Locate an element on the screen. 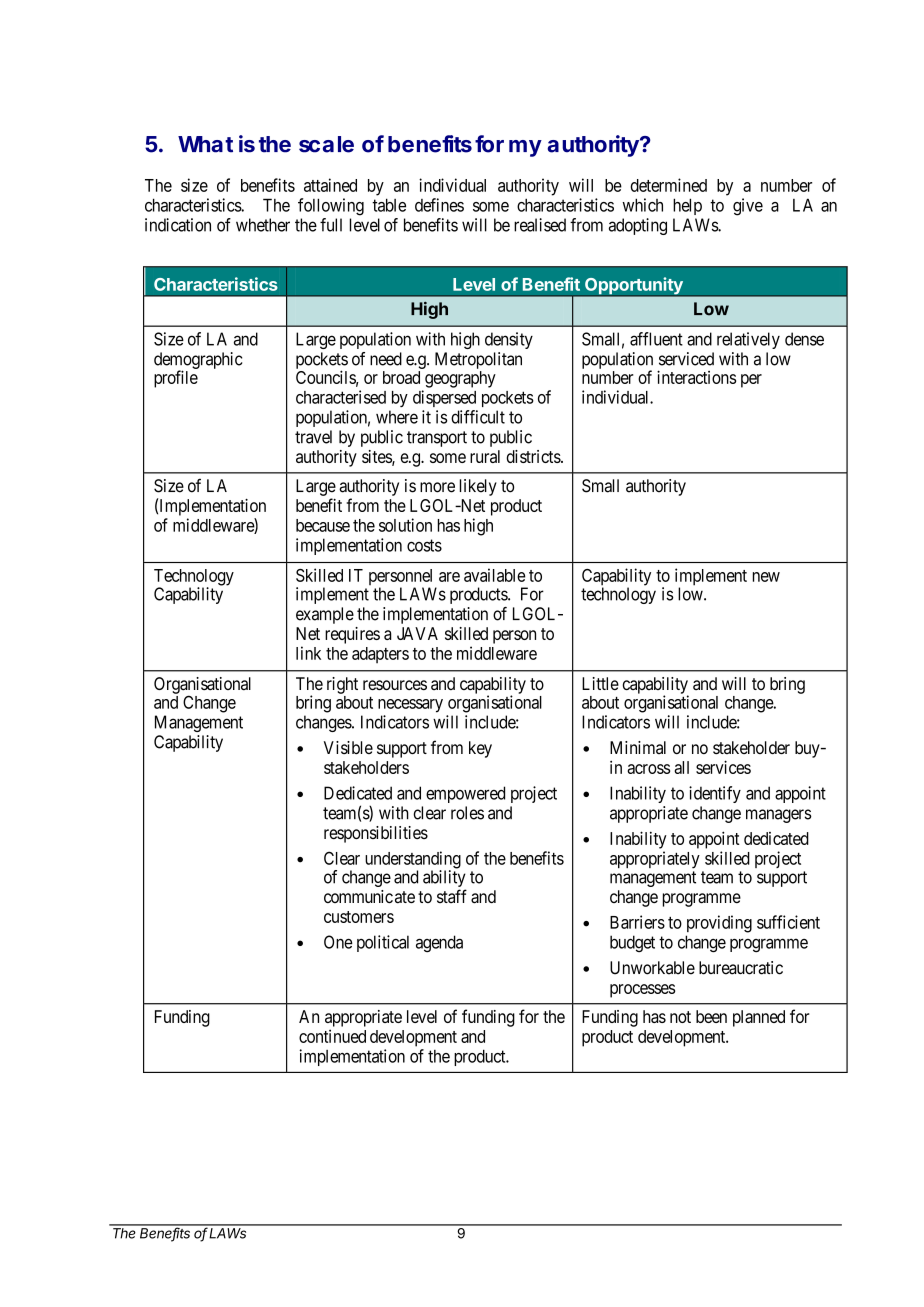 The width and height of the screenshot is (924, 1307). example is located at coordinates (325, 615).
